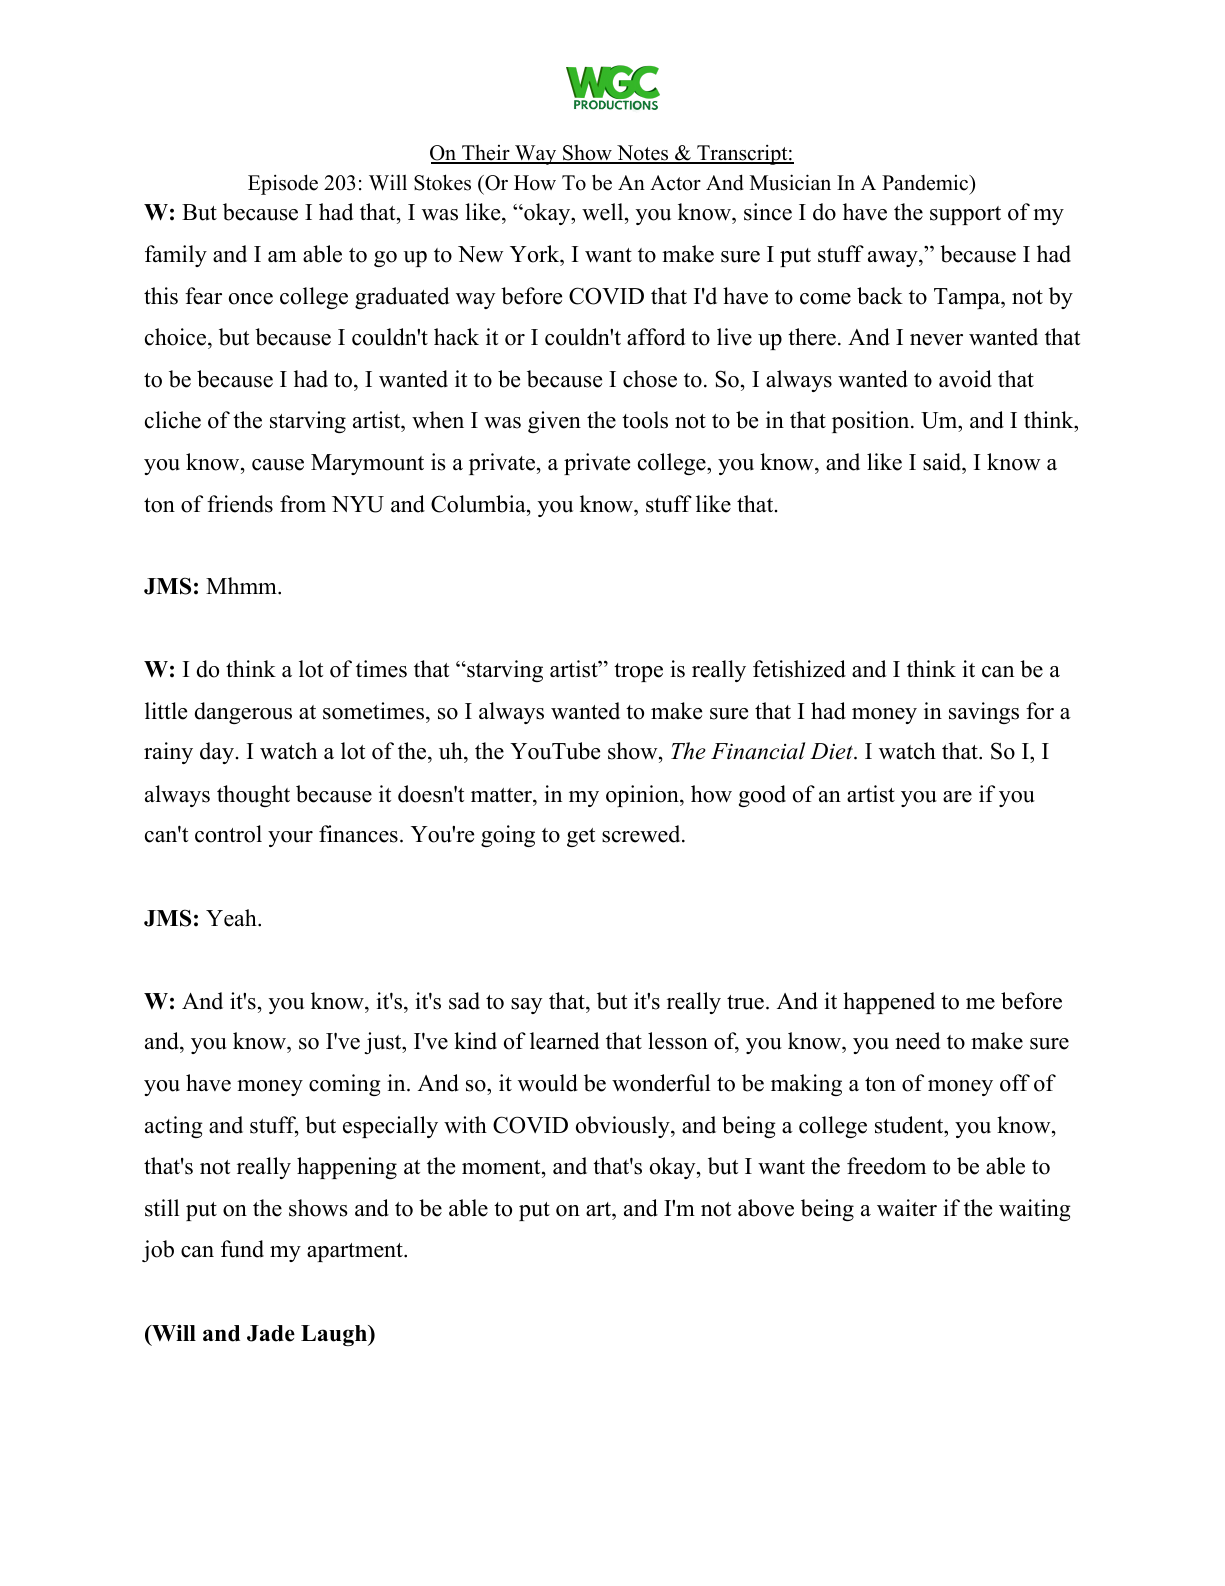 The width and height of the image is (1225, 1586). What do you see at coordinates (766, 1208) in the image?
I see `above` at bounding box center [766, 1208].
